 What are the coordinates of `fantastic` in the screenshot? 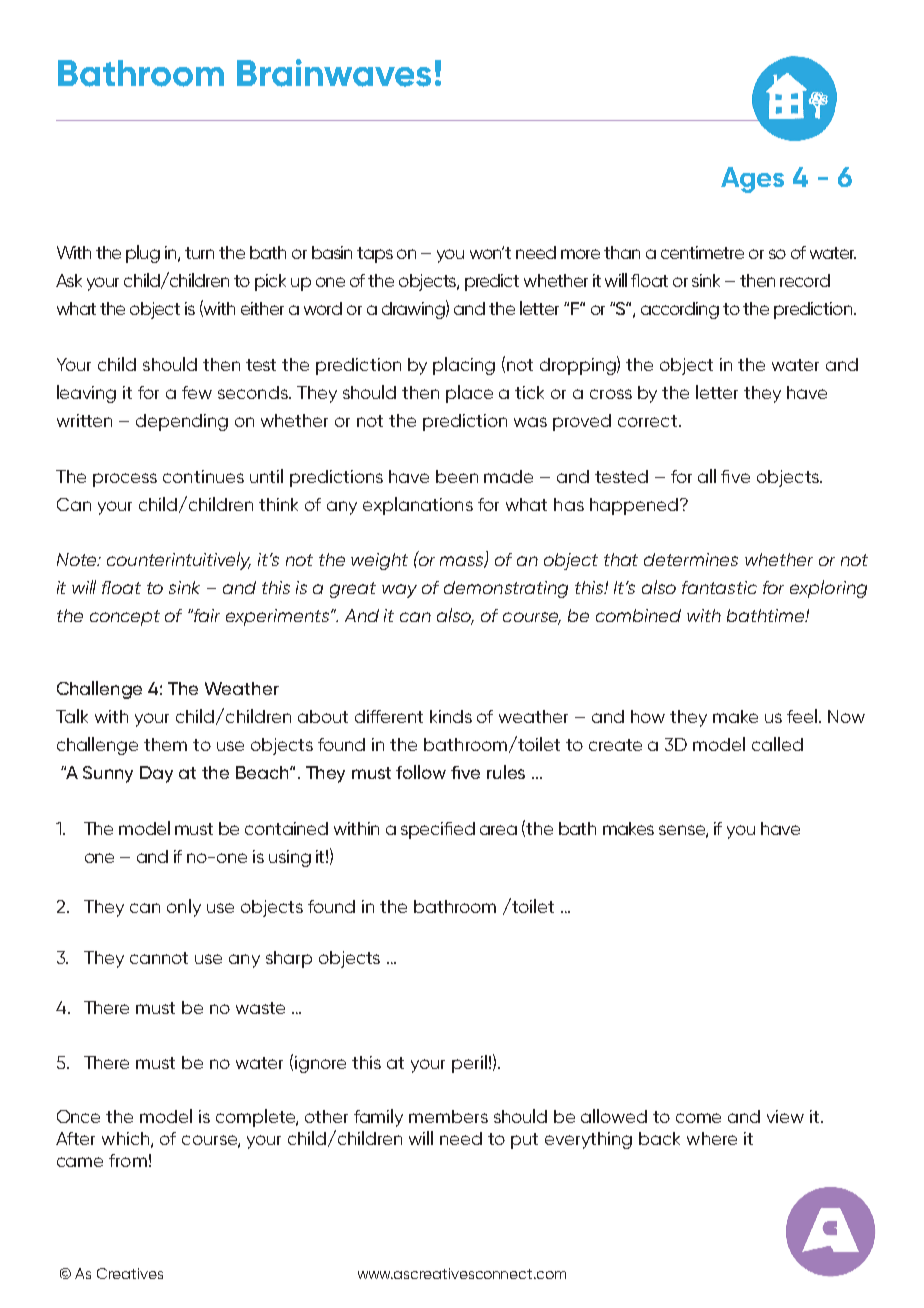 It's located at (719, 587).
